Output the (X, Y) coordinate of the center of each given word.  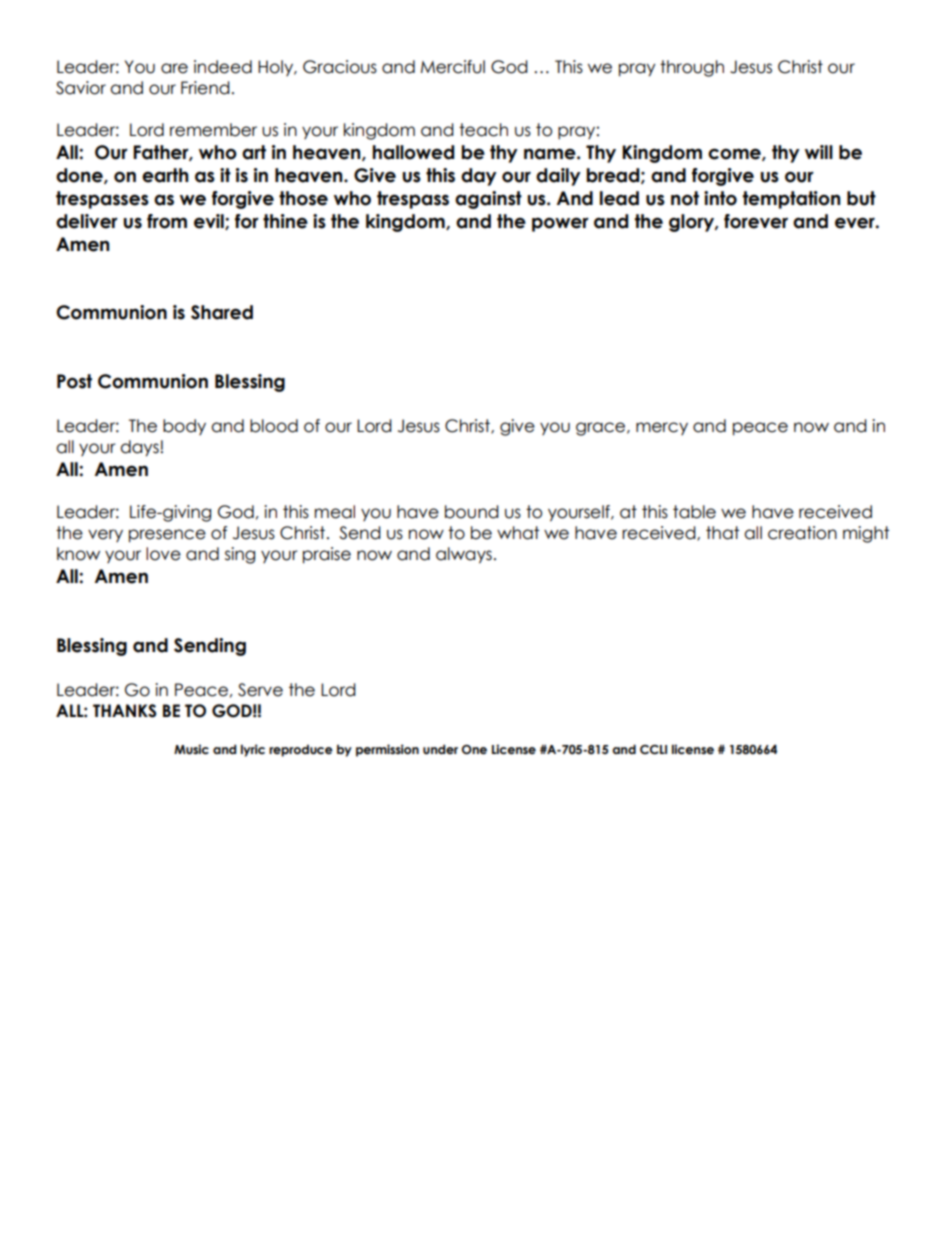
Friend (205, 88)
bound (472, 512)
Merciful (453, 67)
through (692, 68)
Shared (222, 312)
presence (167, 536)
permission (387, 750)
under (440, 749)
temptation (791, 200)
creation (802, 533)
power (560, 224)
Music (191, 749)
